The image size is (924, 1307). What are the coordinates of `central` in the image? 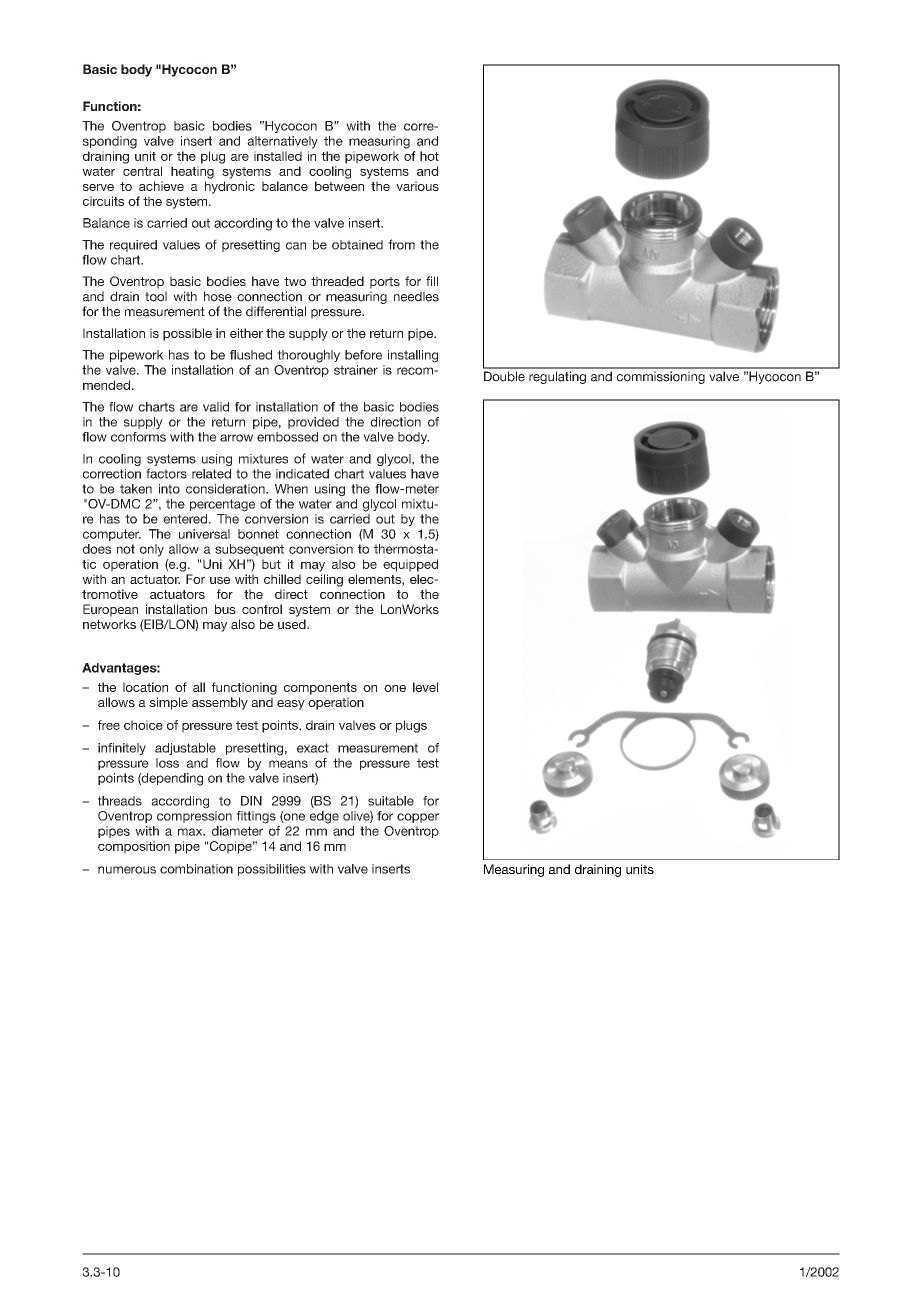 It's located at (142, 171).
